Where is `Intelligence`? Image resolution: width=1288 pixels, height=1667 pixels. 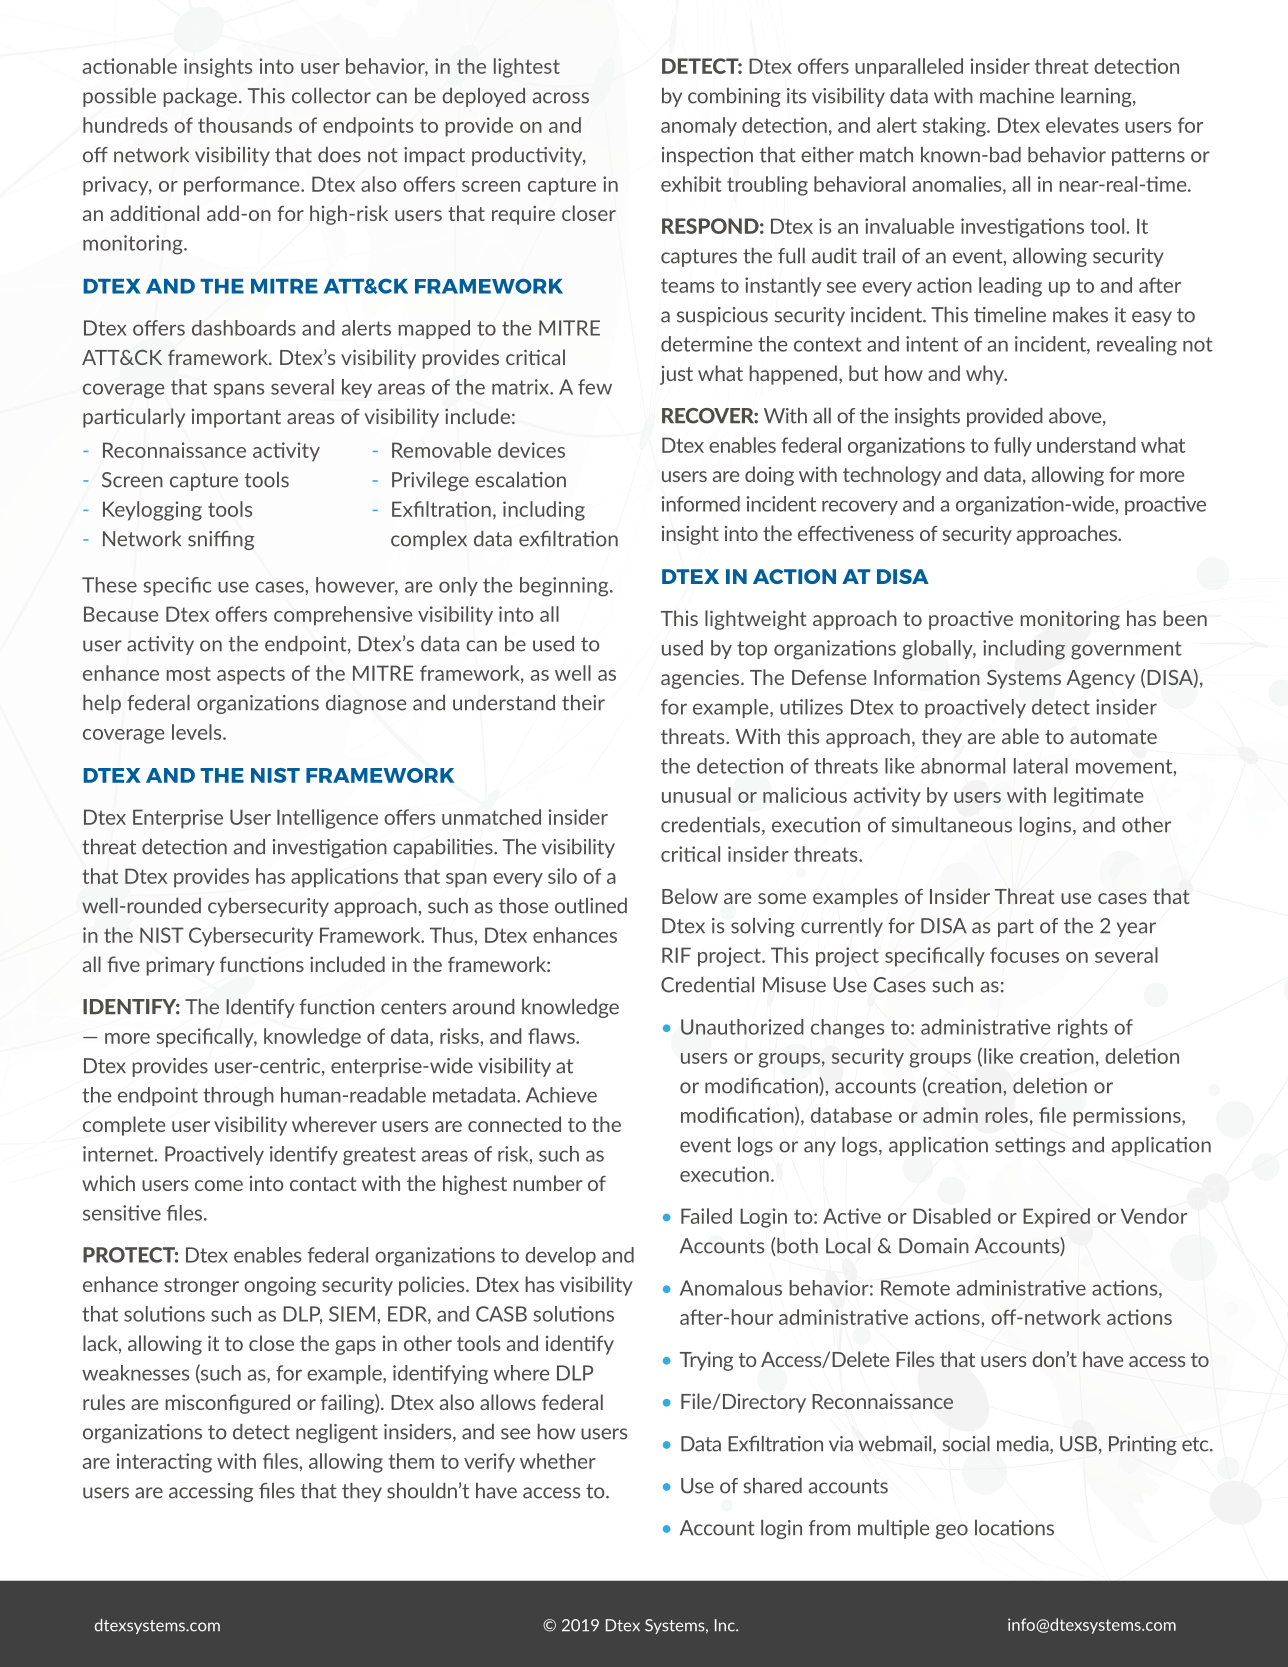 Intelligence is located at coordinates (327, 819).
